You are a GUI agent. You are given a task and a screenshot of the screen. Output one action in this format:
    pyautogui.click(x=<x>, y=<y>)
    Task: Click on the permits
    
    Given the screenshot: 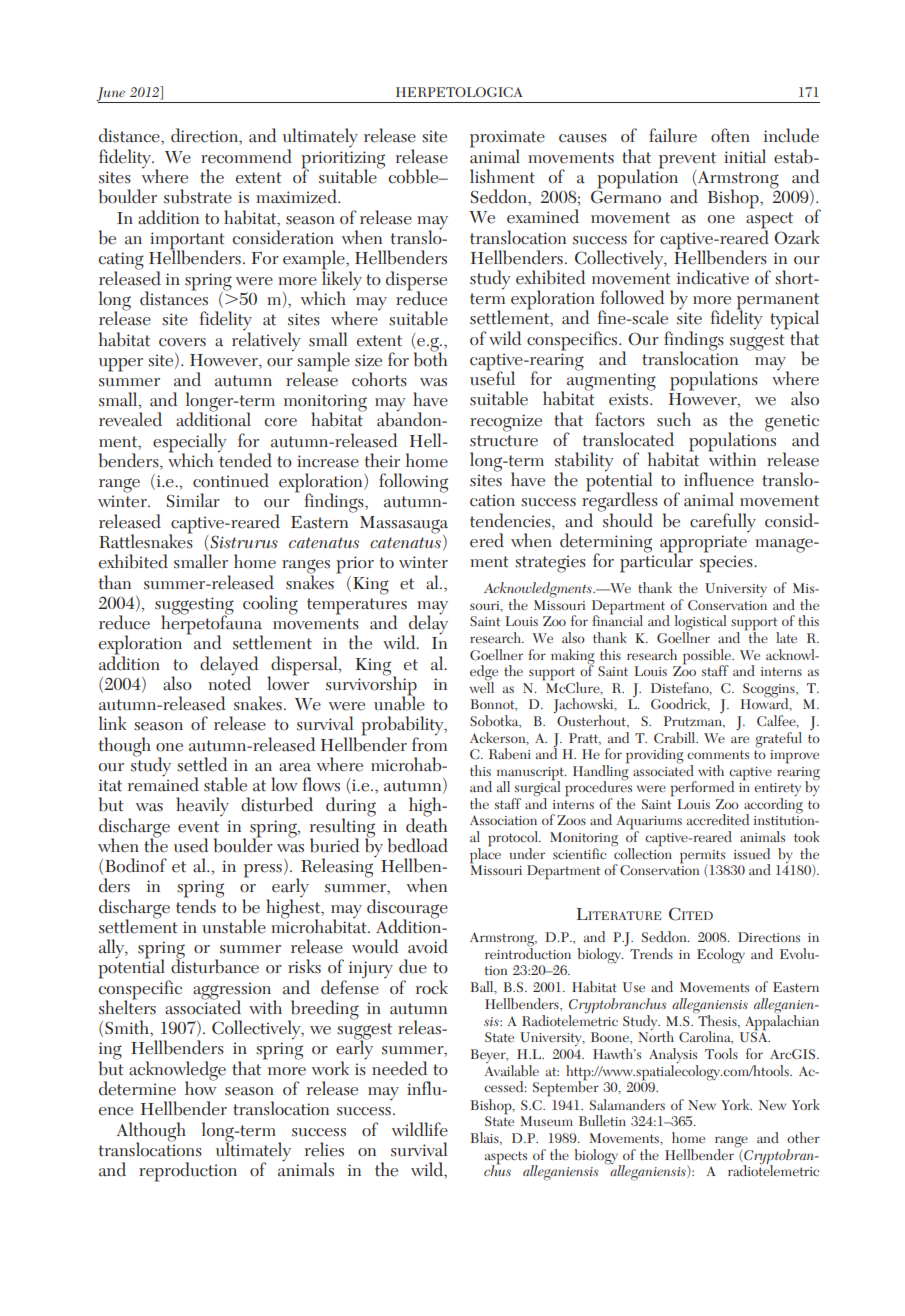 What is the action you would take?
    pyautogui.click(x=702, y=857)
